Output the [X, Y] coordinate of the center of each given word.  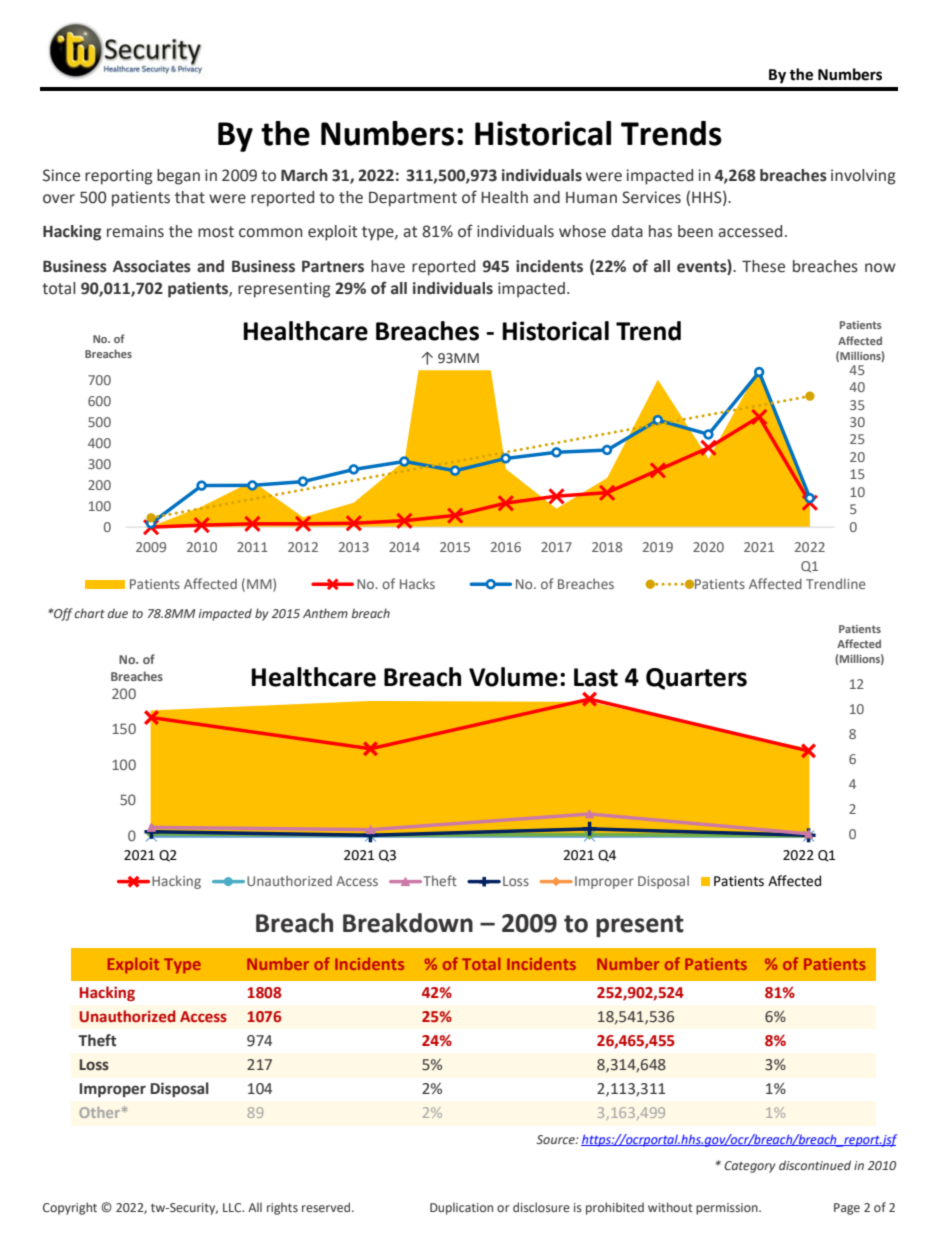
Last [596, 677]
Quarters [696, 679]
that [190, 197]
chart [90, 613]
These [763, 266]
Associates [152, 266]
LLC [233, 1207]
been [695, 231]
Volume [513, 677]
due [118, 613]
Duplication [461, 1208]
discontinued [815, 1165]
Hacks [417, 583]
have [388, 266]
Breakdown [408, 923]
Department [413, 199]
